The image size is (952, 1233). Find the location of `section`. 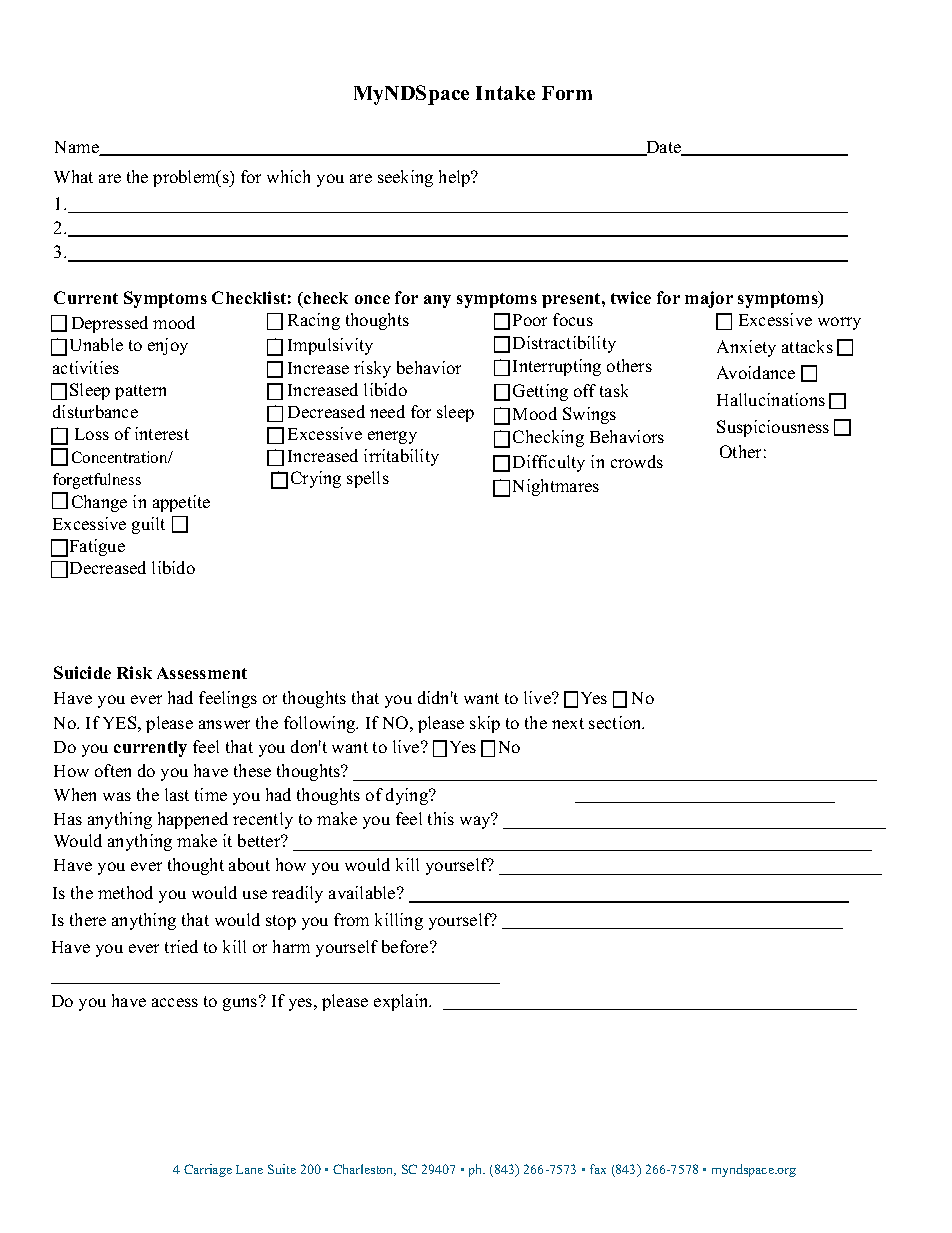

section is located at coordinates (616, 722).
